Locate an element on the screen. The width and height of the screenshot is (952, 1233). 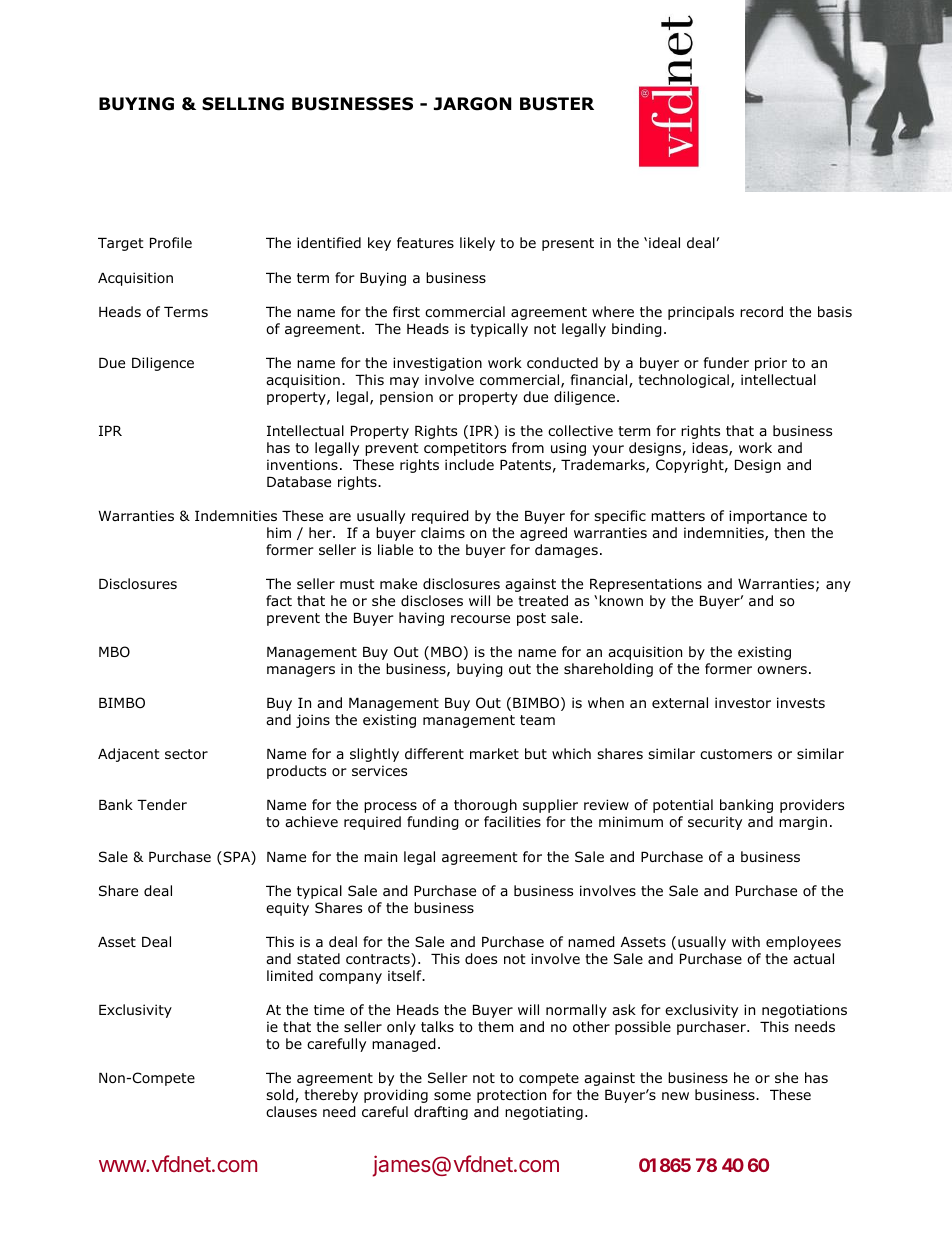
new is located at coordinates (675, 1096).
